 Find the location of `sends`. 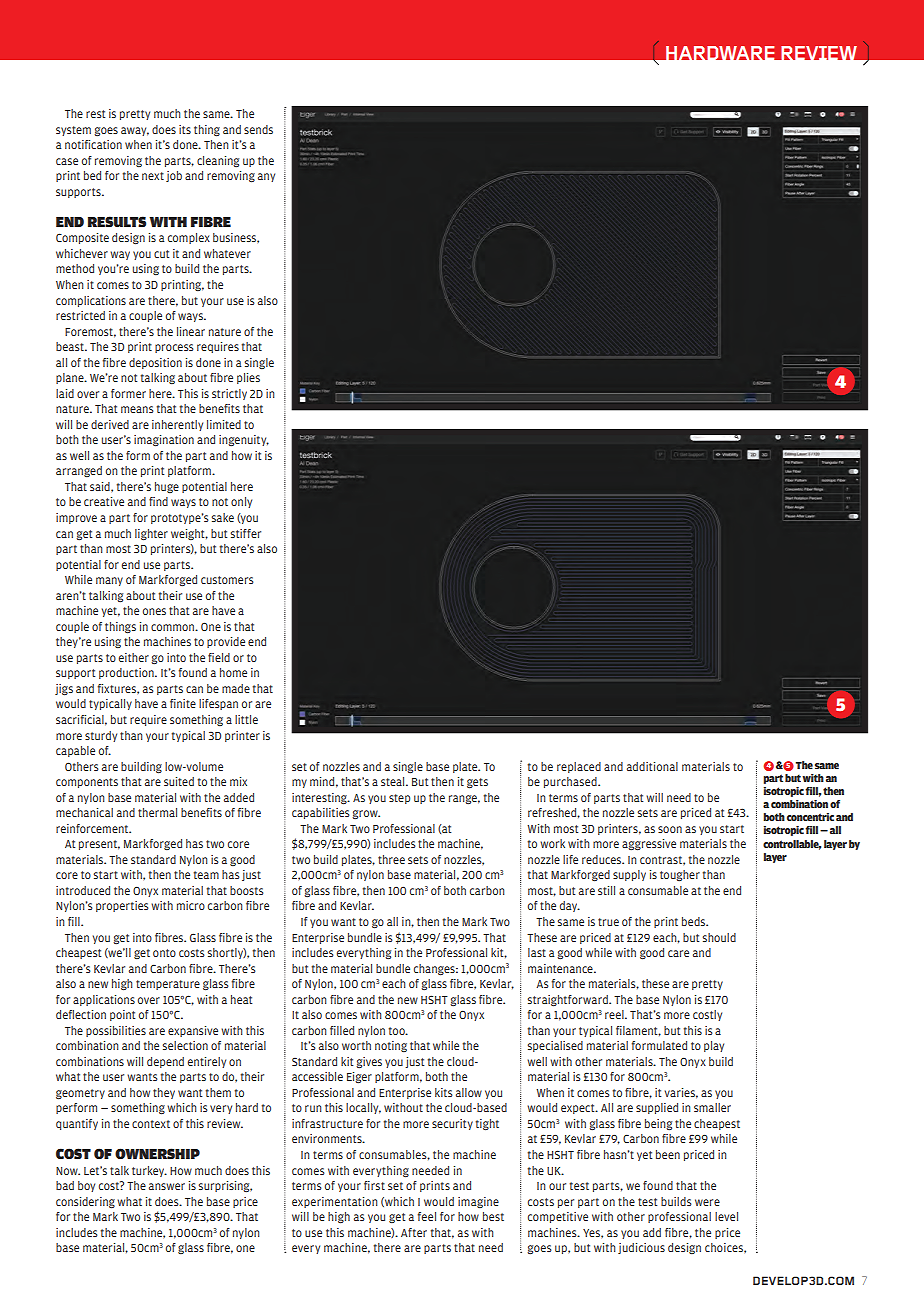

sends is located at coordinates (258, 129).
